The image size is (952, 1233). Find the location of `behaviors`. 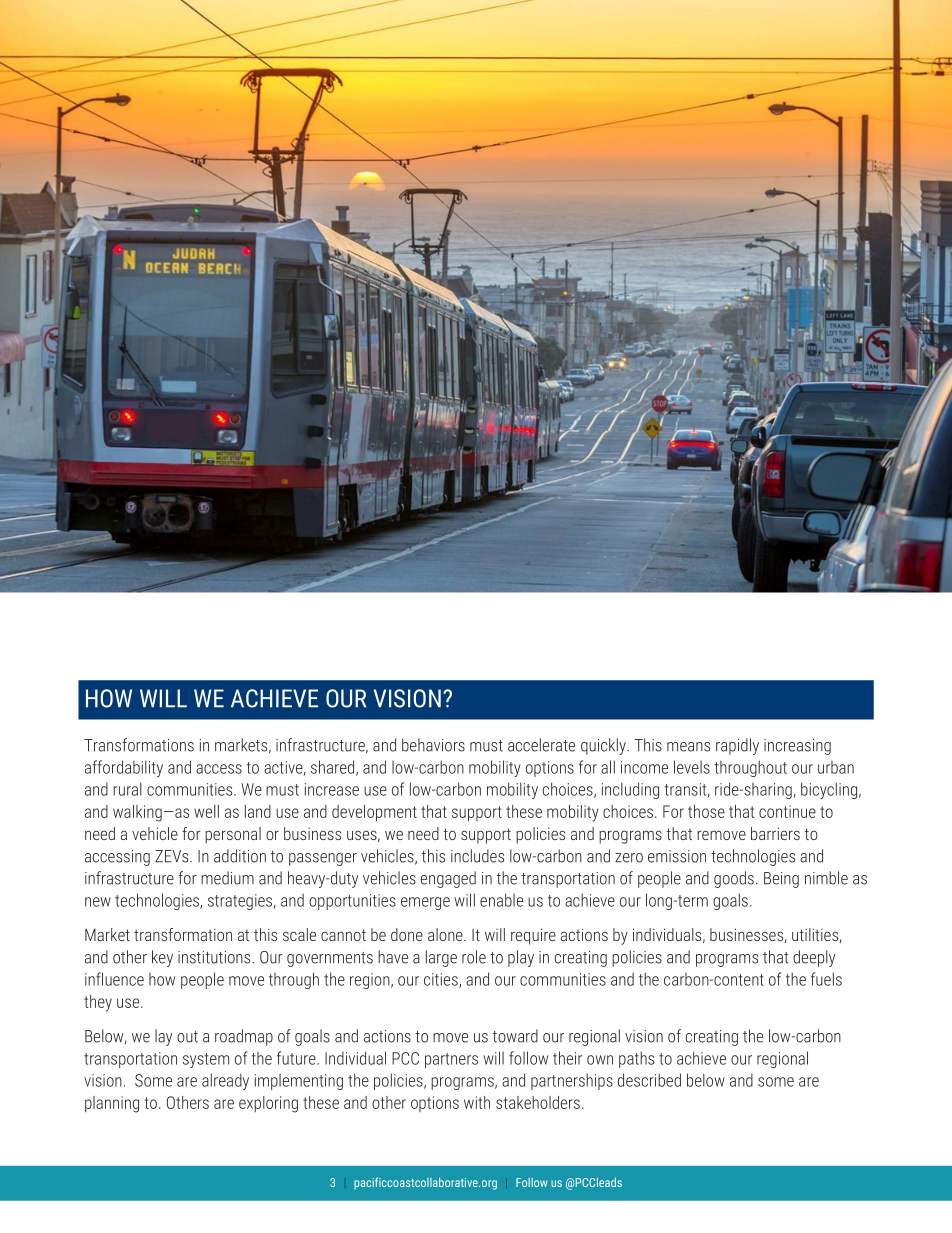

behaviors is located at coordinates (433, 745).
